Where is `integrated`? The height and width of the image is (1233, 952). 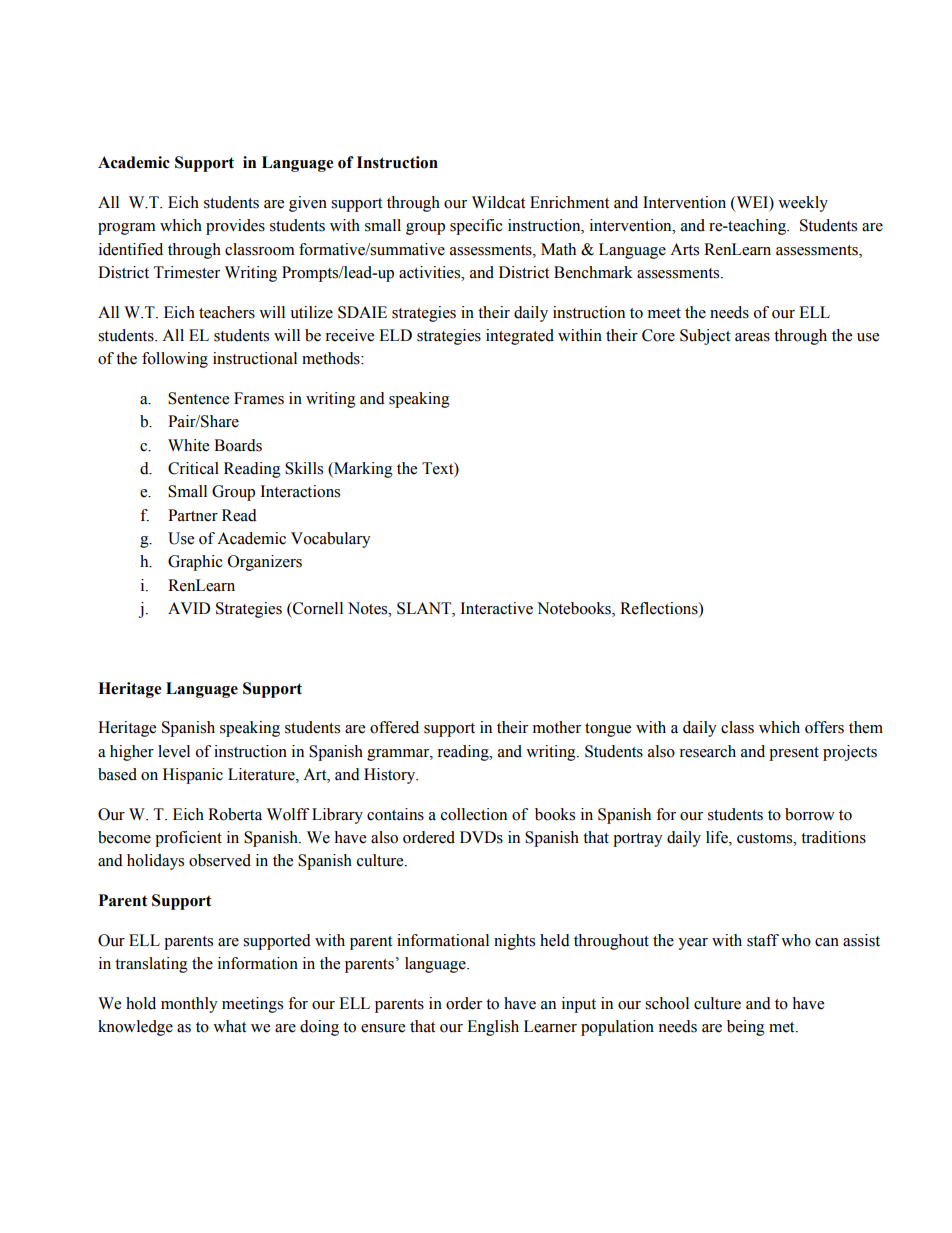
integrated is located at coordinates (520, 337).
